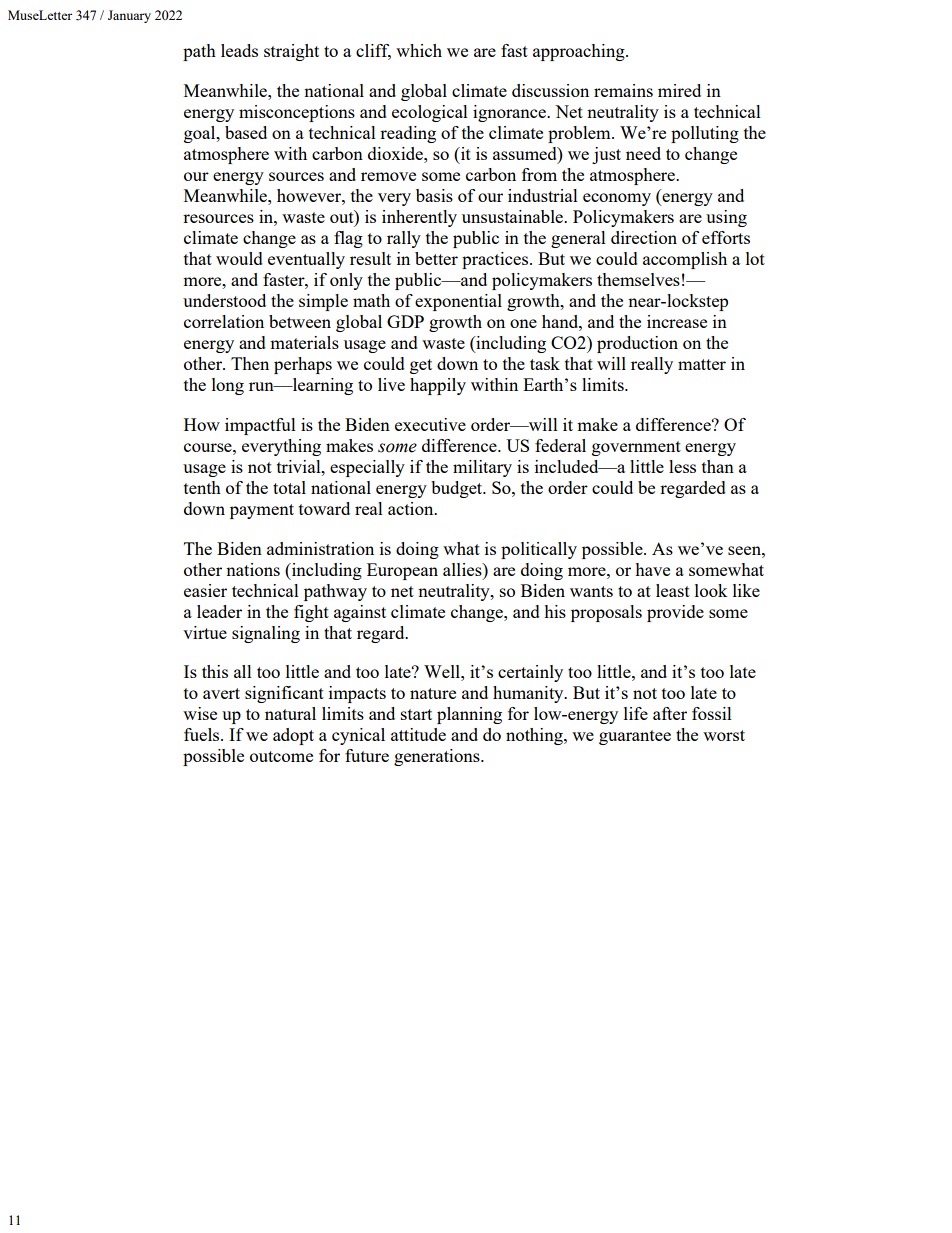 This screenshot has width=952, height=1233. What do you see at coordinates (418, 734) in the screenshot?
I see `attitude` at bounding box center [418, 734].
